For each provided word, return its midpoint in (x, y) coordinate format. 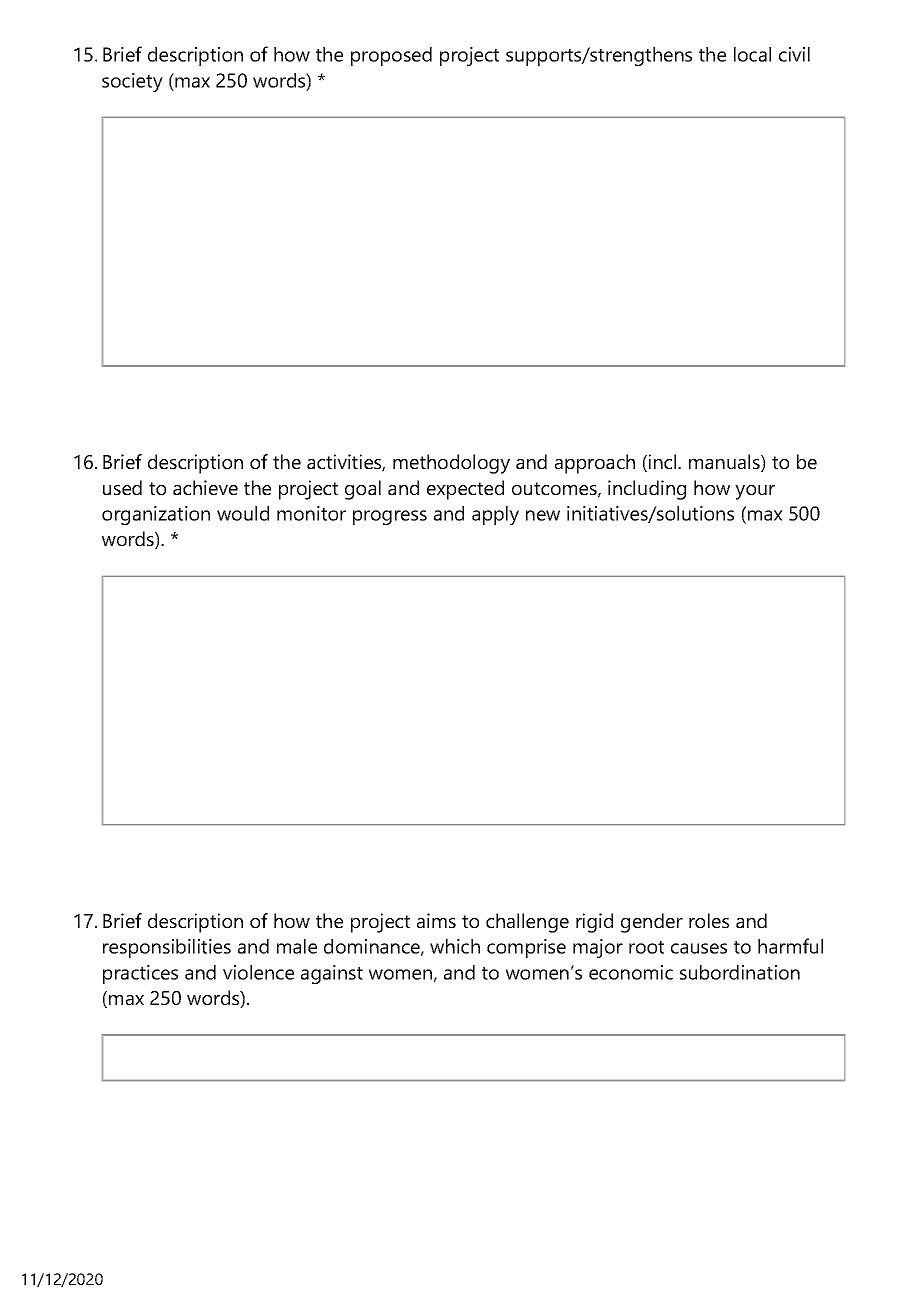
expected (465, 490)
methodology (451, 464)
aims (436, 920)
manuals (724, 461)
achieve (205, 487)
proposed (391, 56)
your (755, 492)
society (132, 82)
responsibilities (167, 948)
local (752, 54)
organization (156, 515)
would (243, 513)
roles (709, 920)
